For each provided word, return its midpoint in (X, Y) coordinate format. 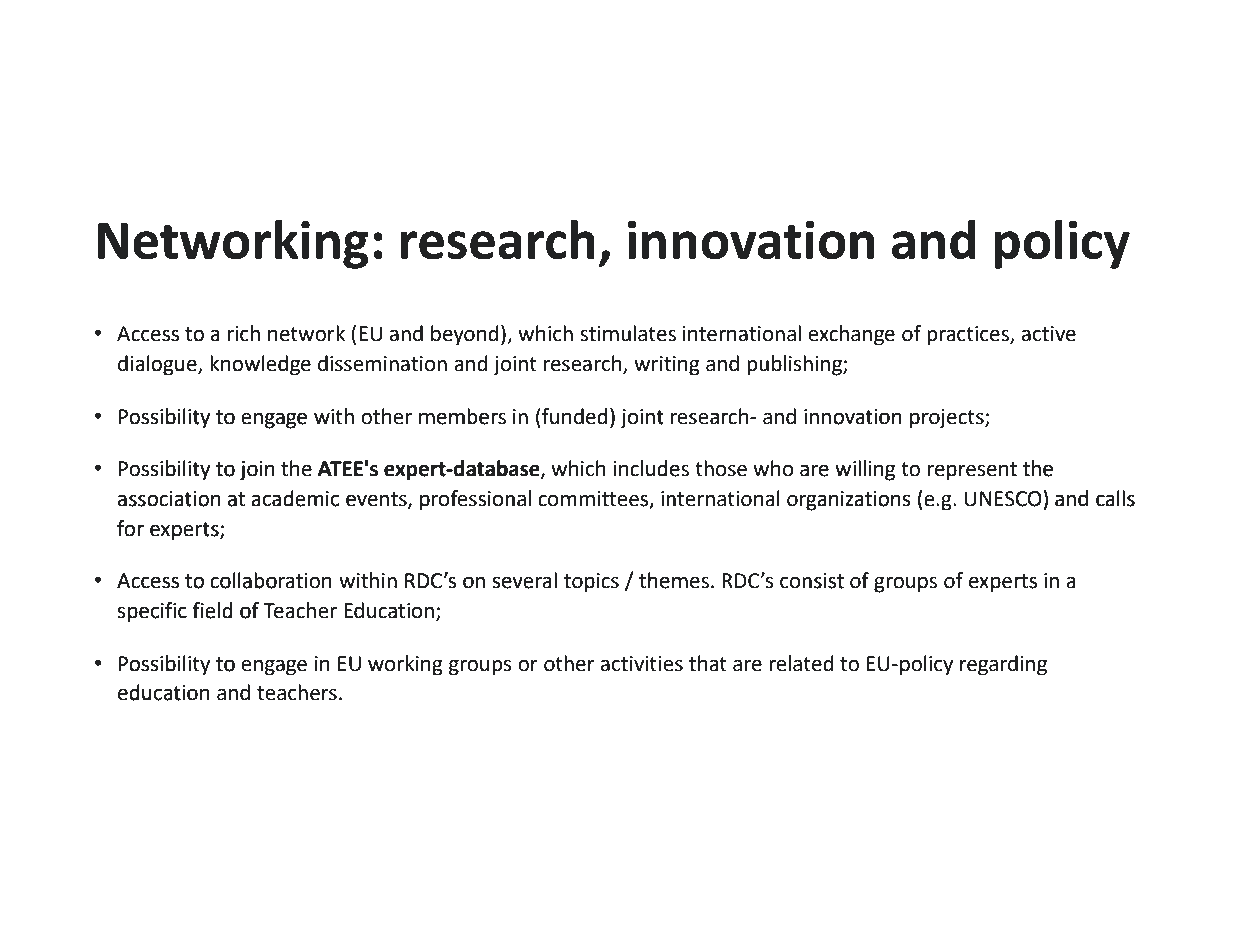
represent (972, 471)
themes (674, 580)
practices (969, 336)
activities (642, 664)
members (462, 416)
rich (244, 333)
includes (651, 468)
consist (812, 581)
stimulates (628, 333)
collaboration (271, 580)
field (213, 610)
